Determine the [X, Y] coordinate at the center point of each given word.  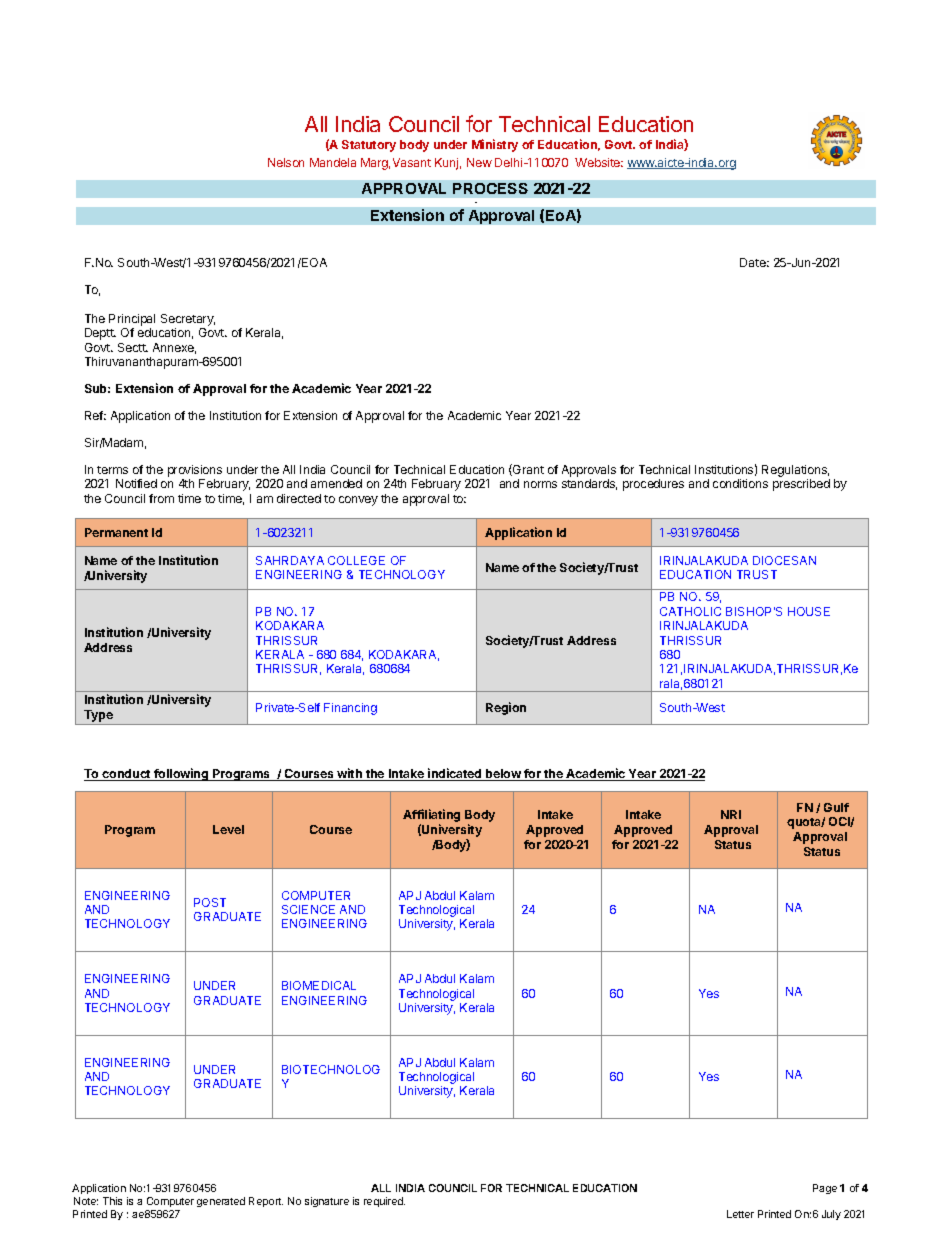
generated [221, 1202]
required [384, 1202]
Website [599, 162]
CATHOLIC [690, 611]
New [479, 162]
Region [506, 708]
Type [98, 717]
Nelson [286, 162]
